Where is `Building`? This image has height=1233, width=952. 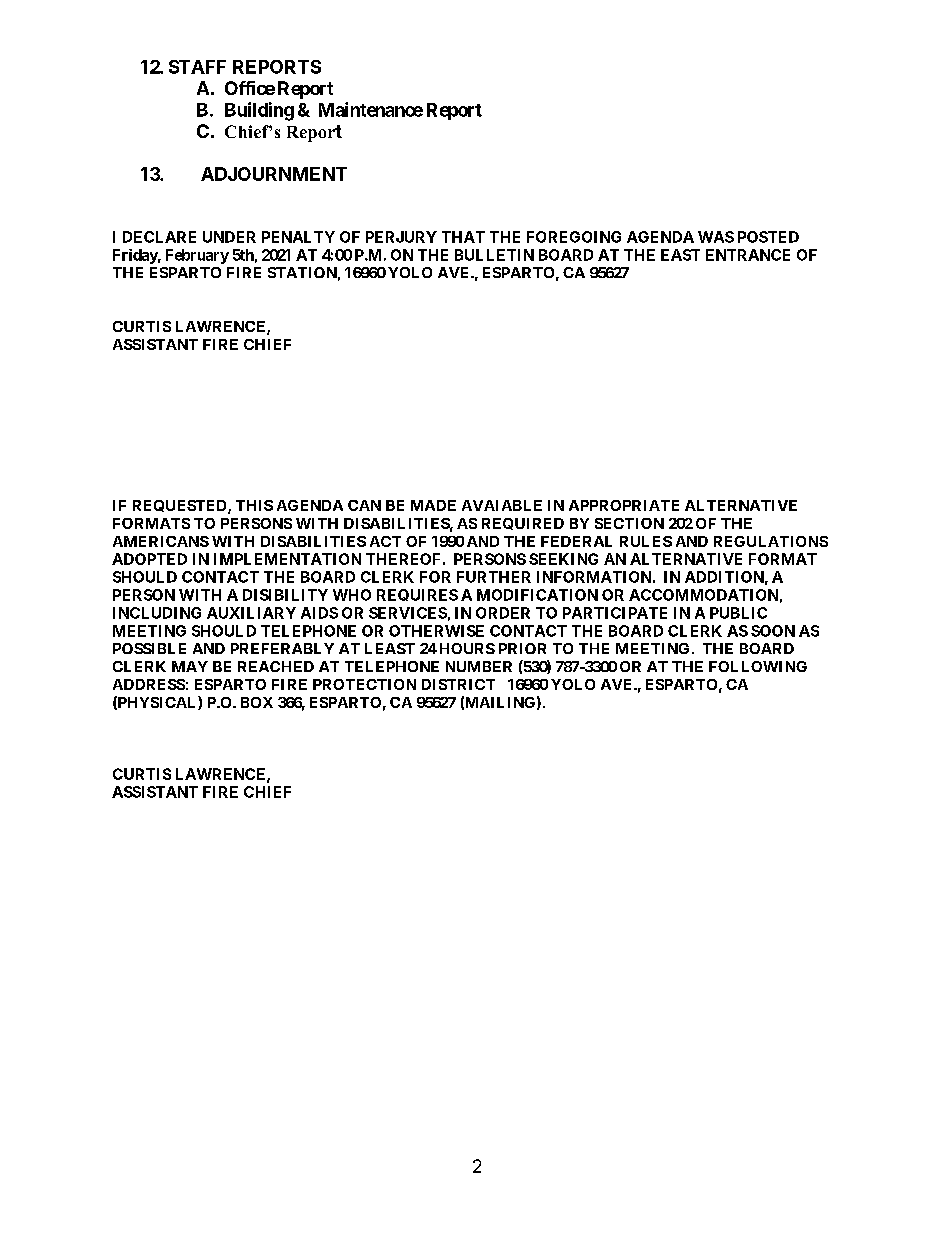 Building is located at coordinates (259, 111).
